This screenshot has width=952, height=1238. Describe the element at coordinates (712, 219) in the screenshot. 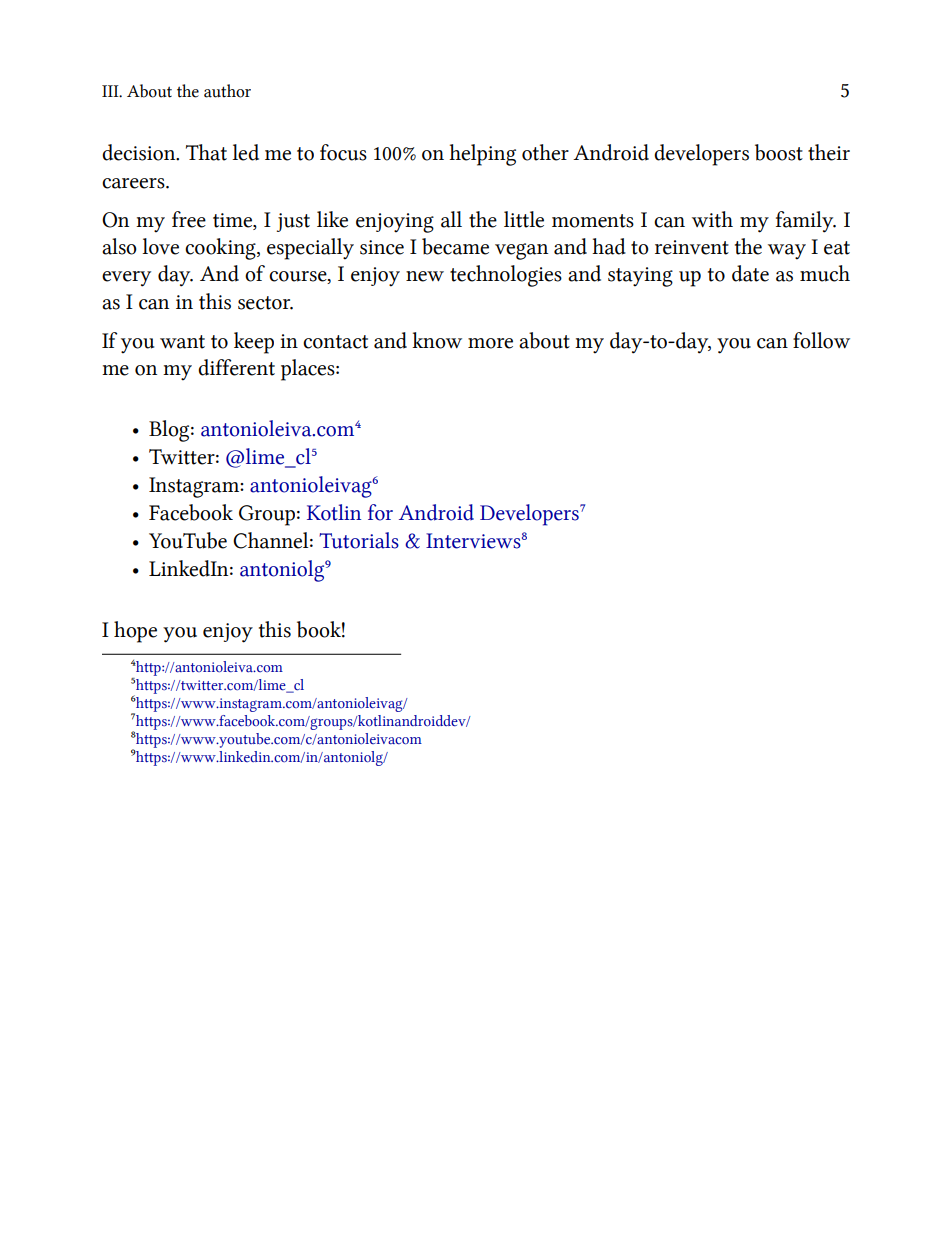

I see `with` at that location.
